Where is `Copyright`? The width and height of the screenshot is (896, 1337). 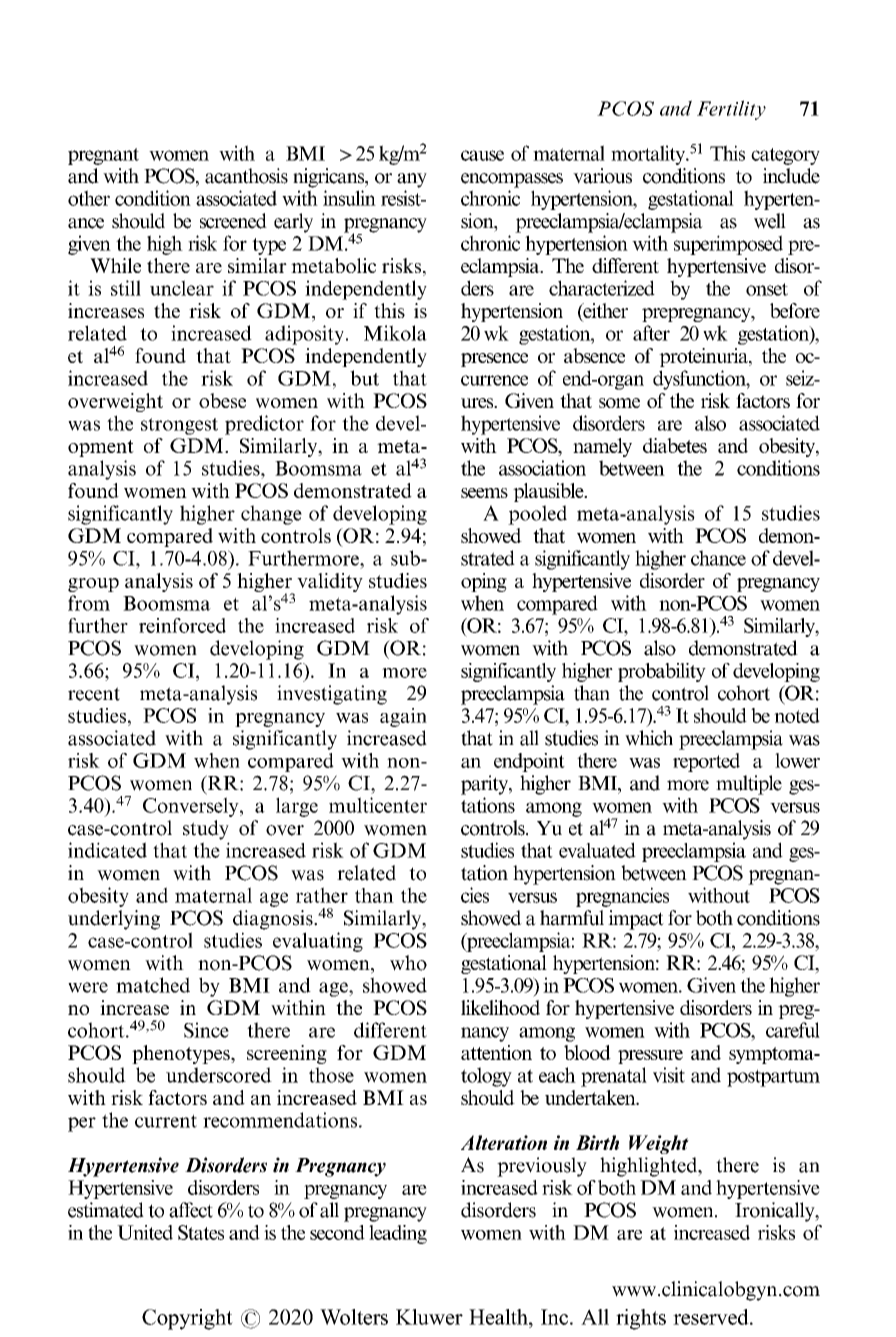
Copyright is located at coordinates (187, 1319).
